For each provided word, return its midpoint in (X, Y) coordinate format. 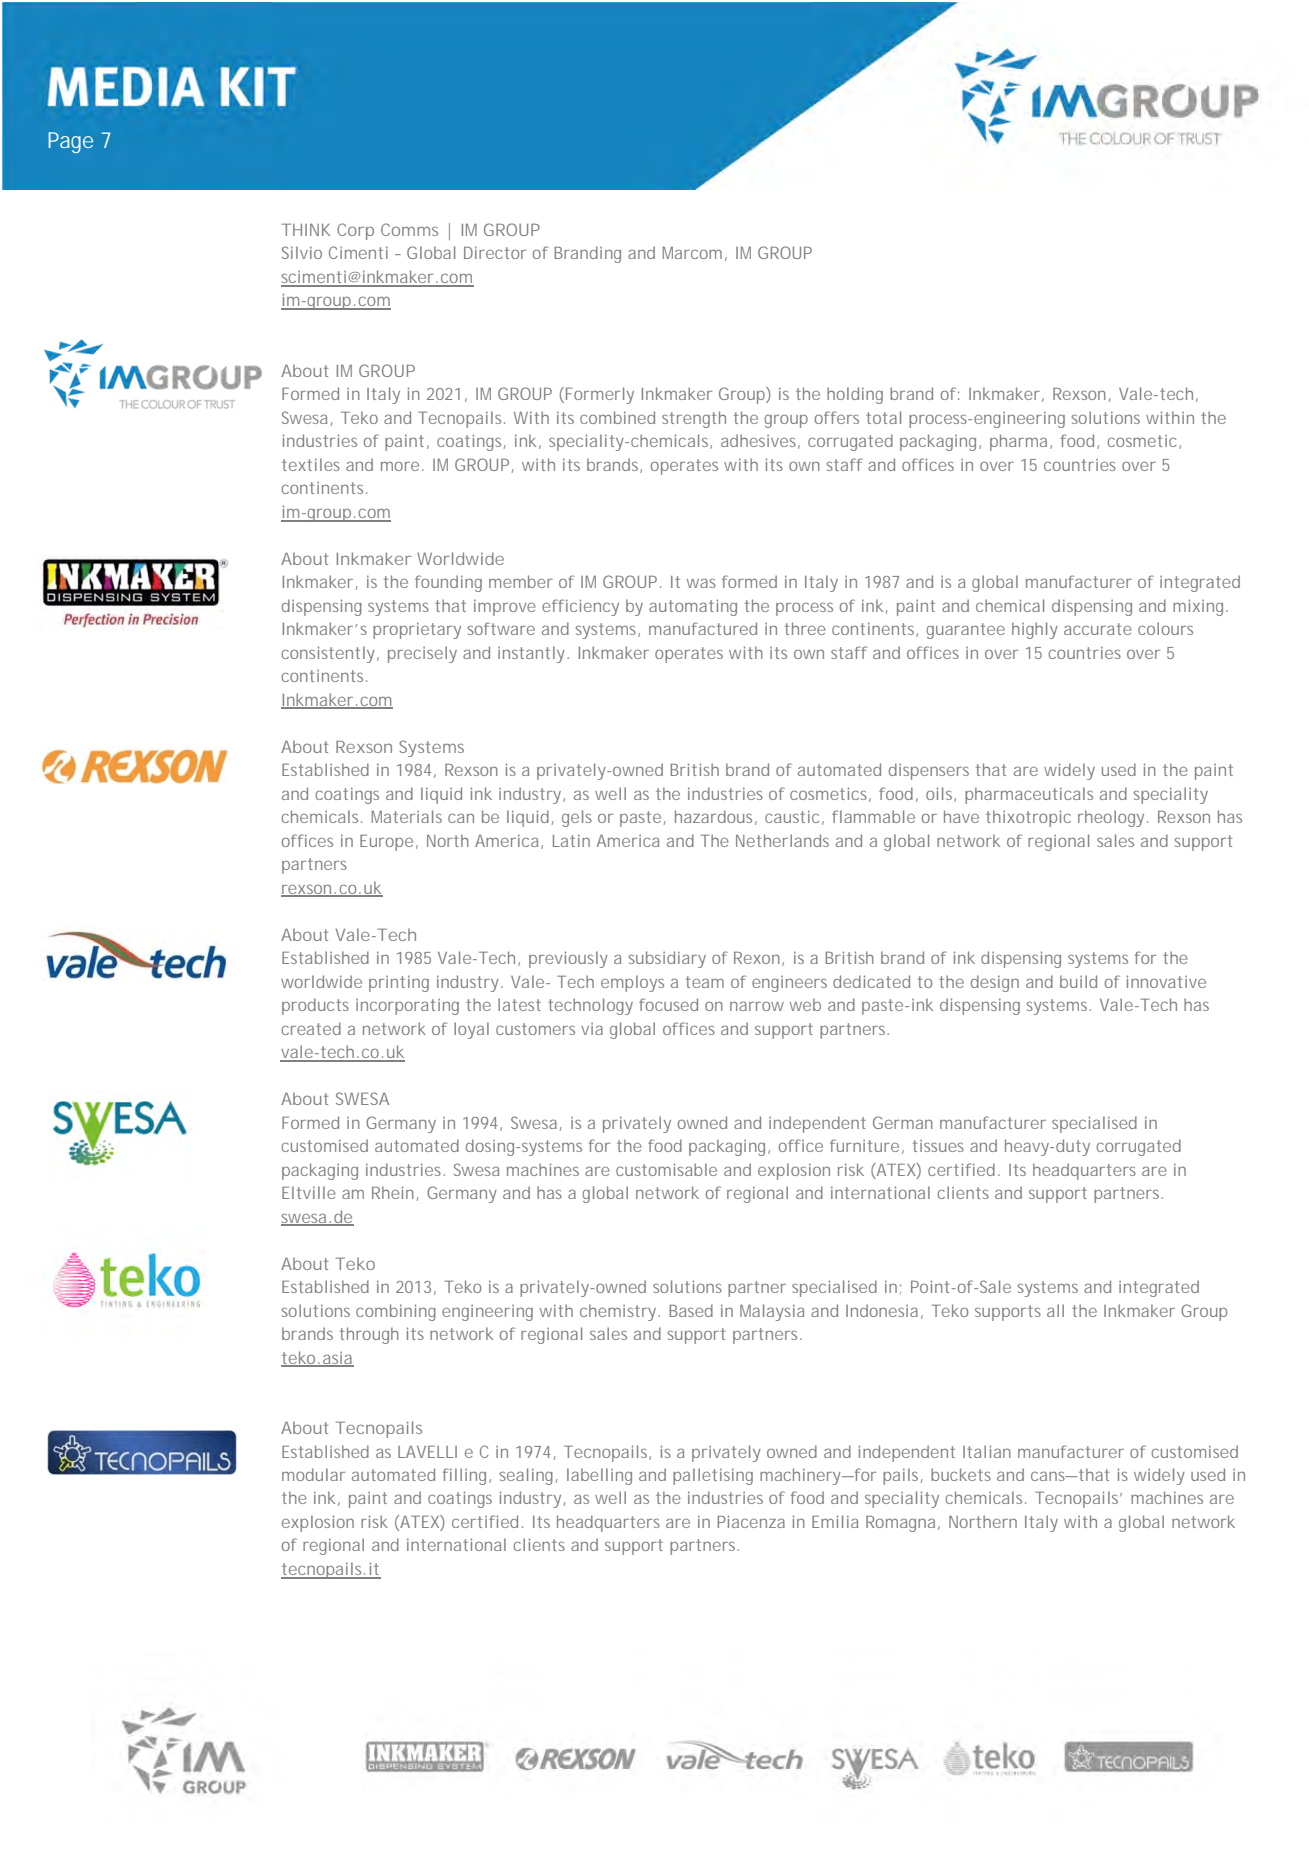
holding (855, 395)
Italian (987, 1451)
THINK (306, 230)
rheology (1111, 818)
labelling (599, 1476)
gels (577, 818)
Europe (386, 843)
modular (313, 1474)
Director (495, 252)
